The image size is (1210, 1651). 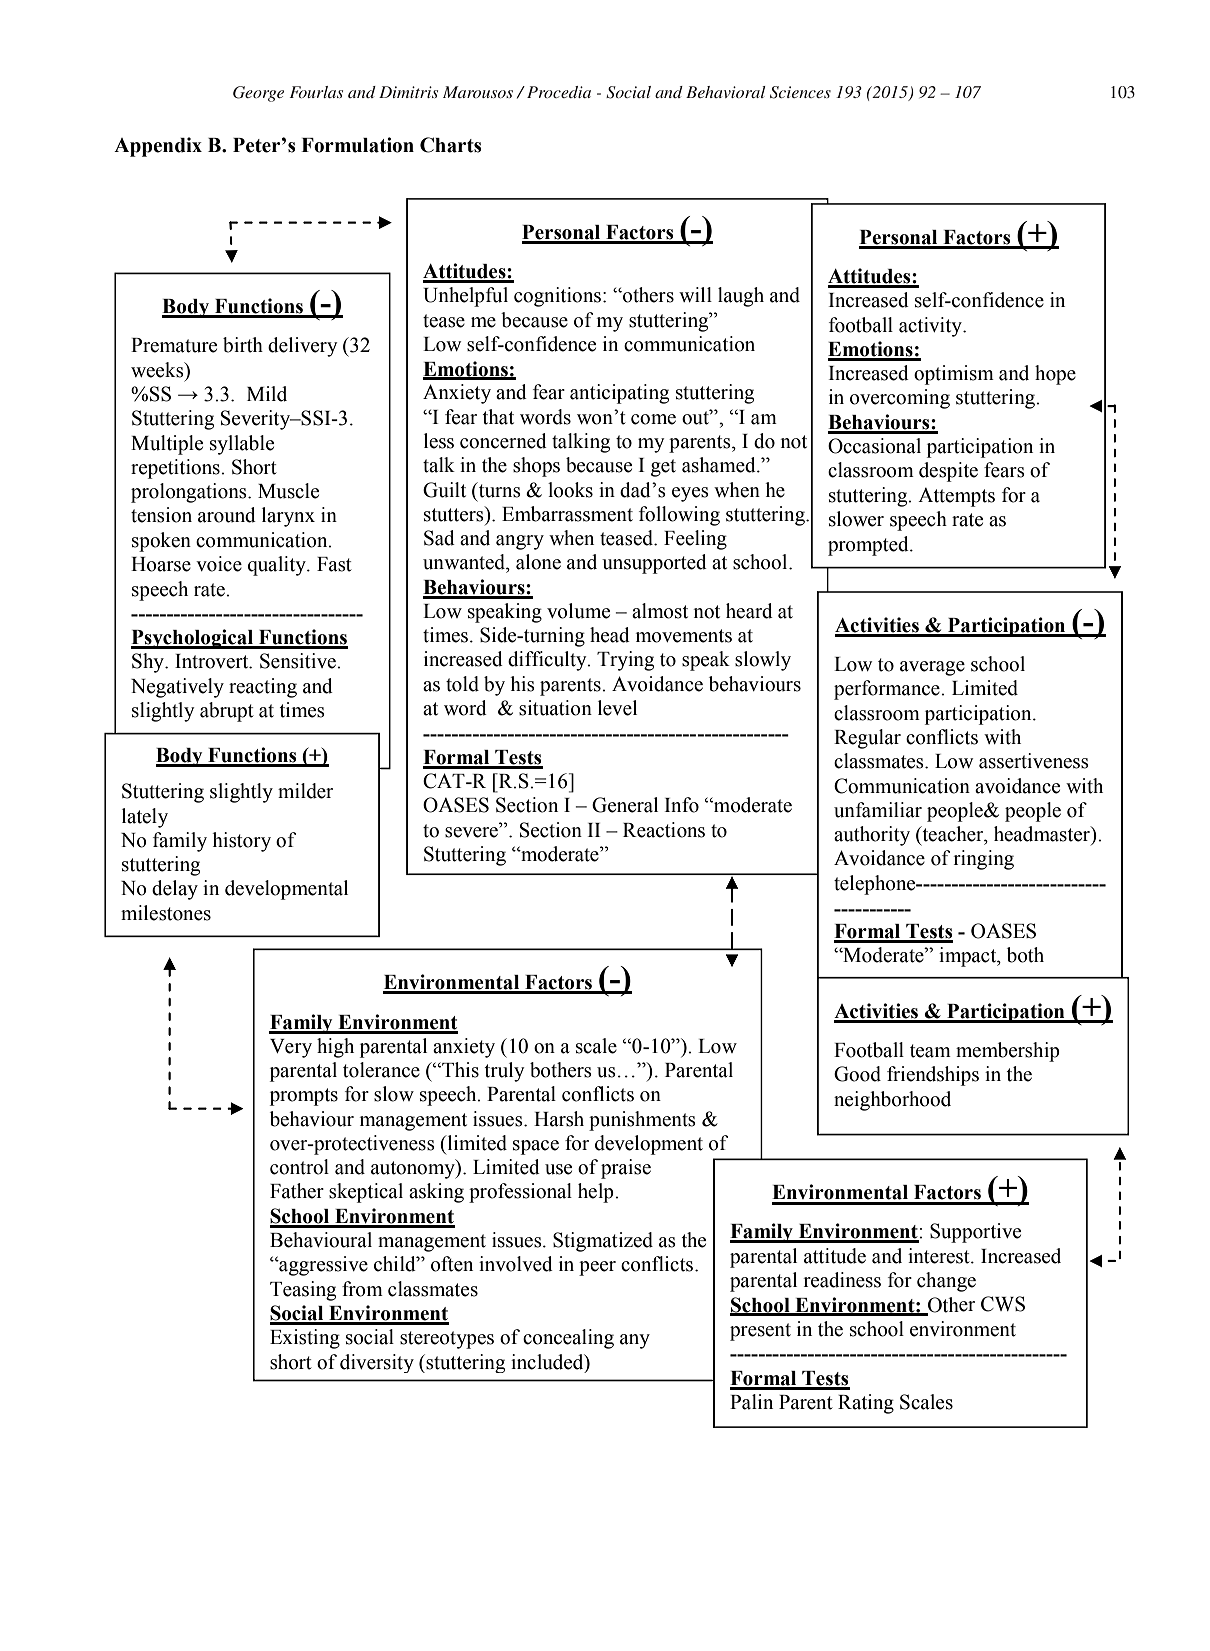 What do you see at coordinates (867, 739) in the screenshot?
I see `Regular` at bounding box center [867, 739].
